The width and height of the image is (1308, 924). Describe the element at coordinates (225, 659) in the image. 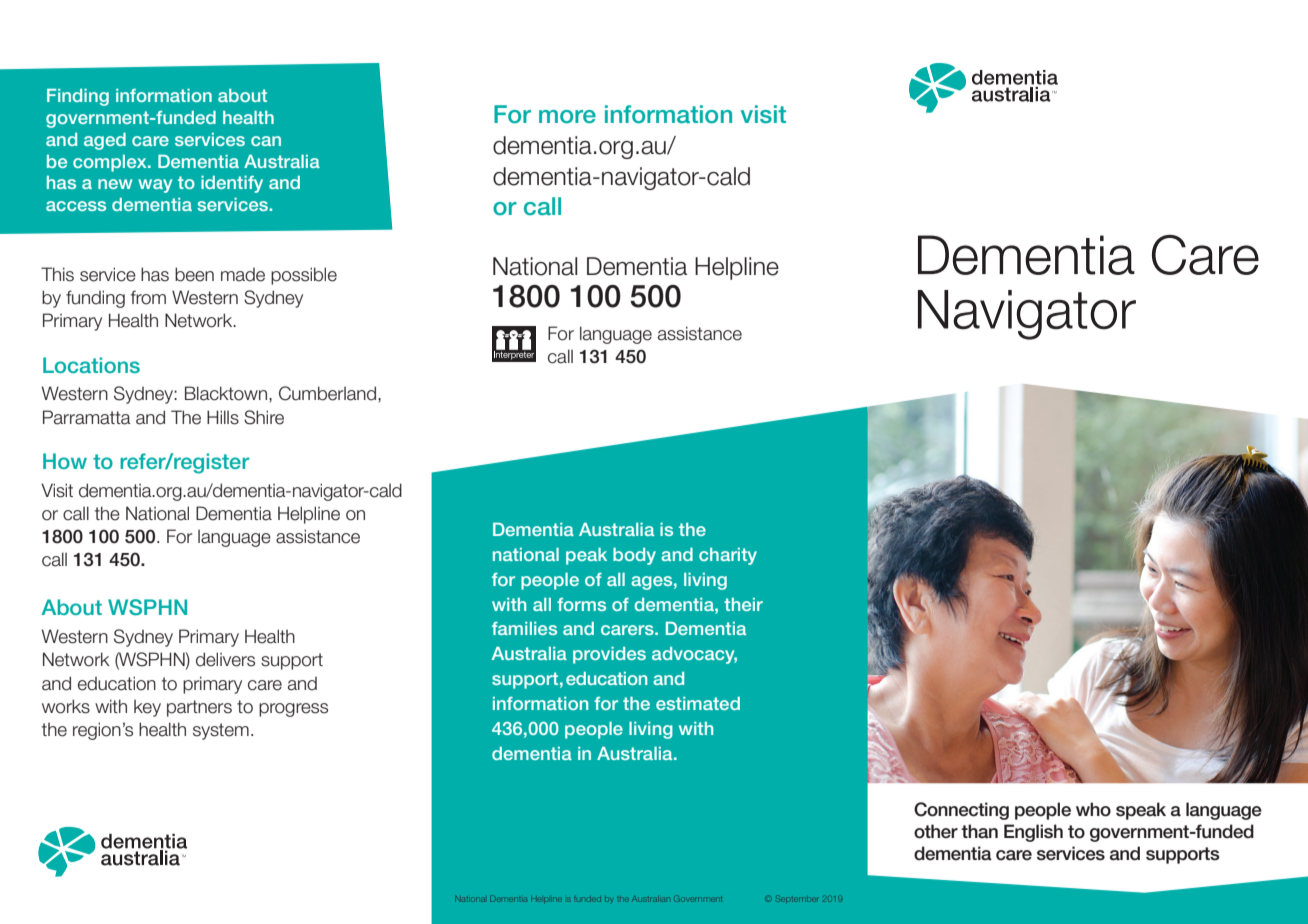

I see `delivers` at that location.
